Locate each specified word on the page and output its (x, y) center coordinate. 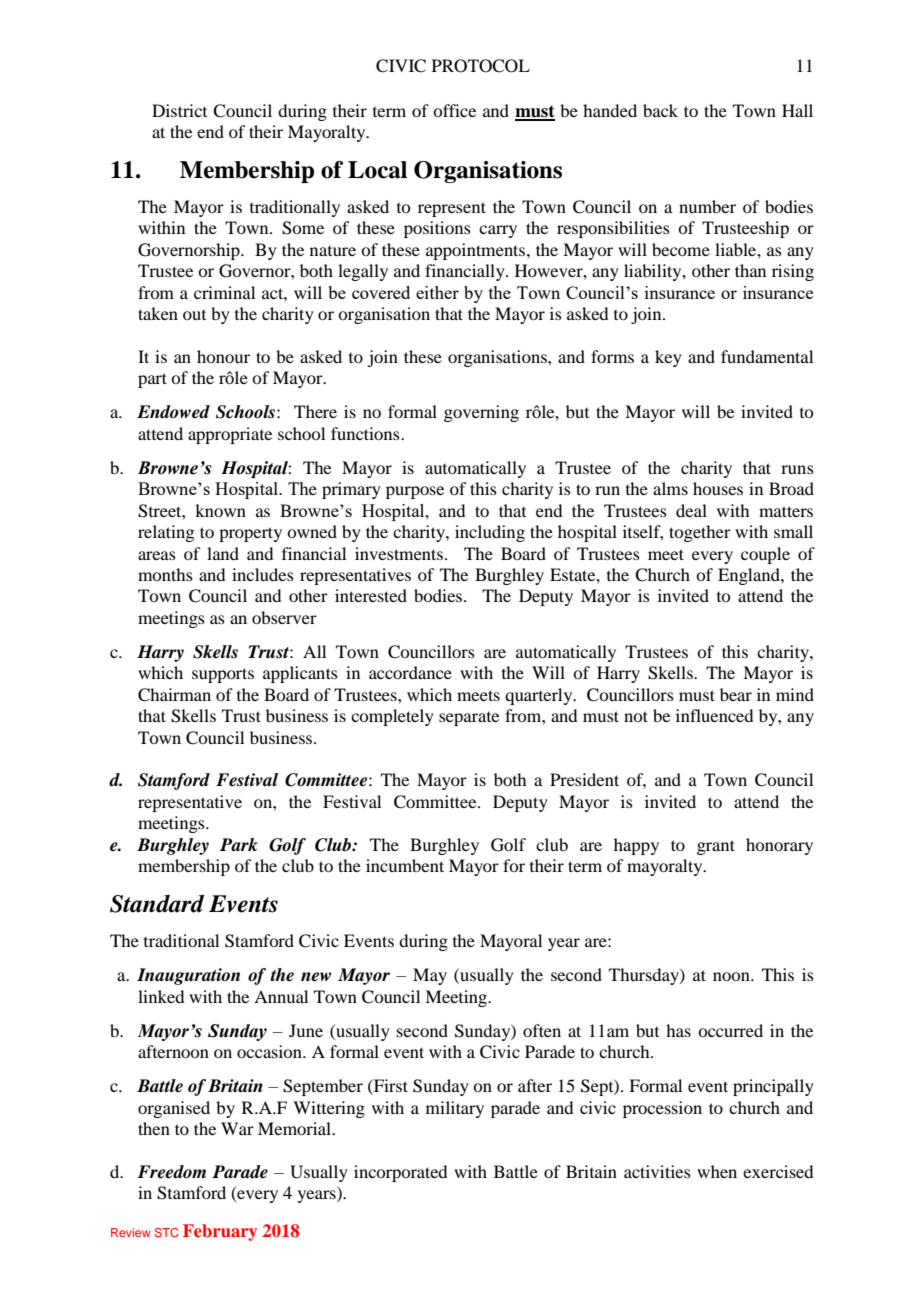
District (179, 110)
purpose (415, 492)
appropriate (230, 435)
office (454, 110)
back (660, 110)
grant (716, 847)
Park (239, 845)
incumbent (405, 865)
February (220, 1232)
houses (718, 488)
